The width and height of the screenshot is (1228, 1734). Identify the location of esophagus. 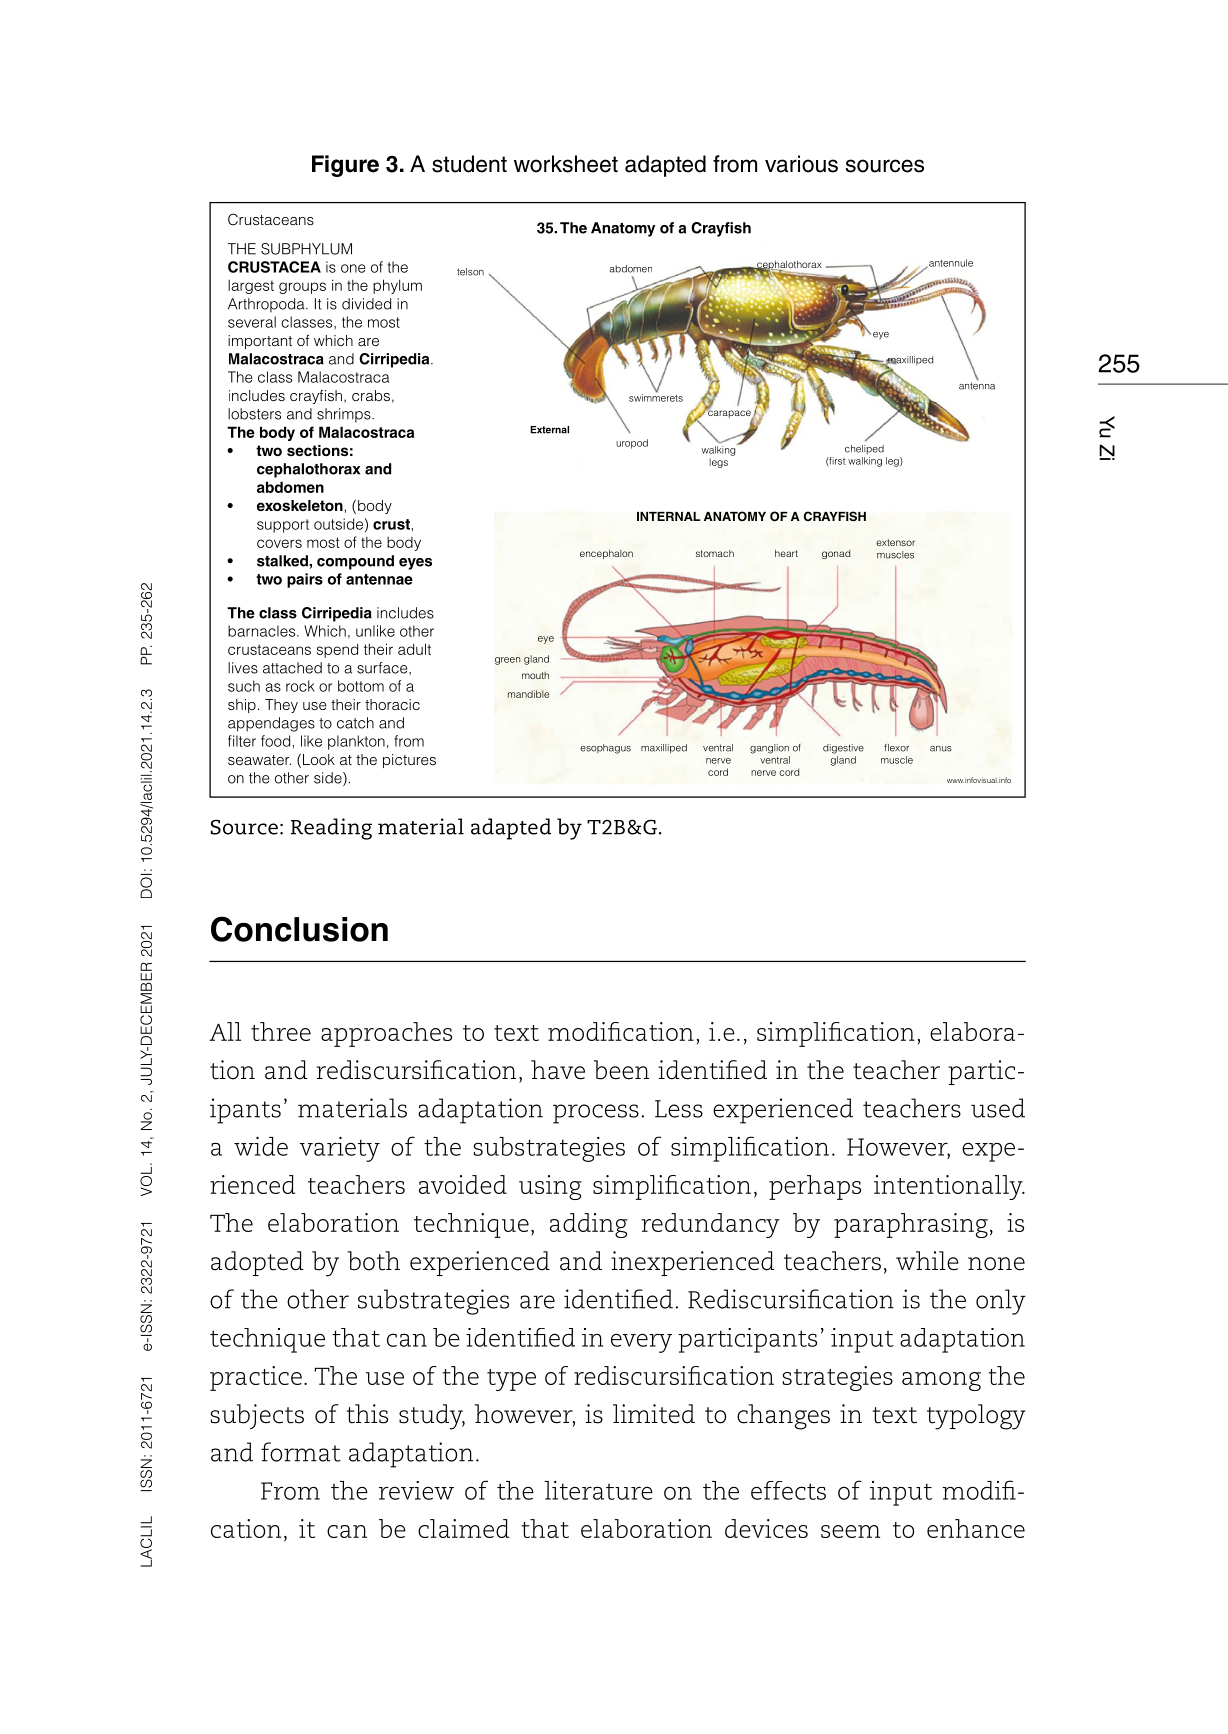
(605, 749).
